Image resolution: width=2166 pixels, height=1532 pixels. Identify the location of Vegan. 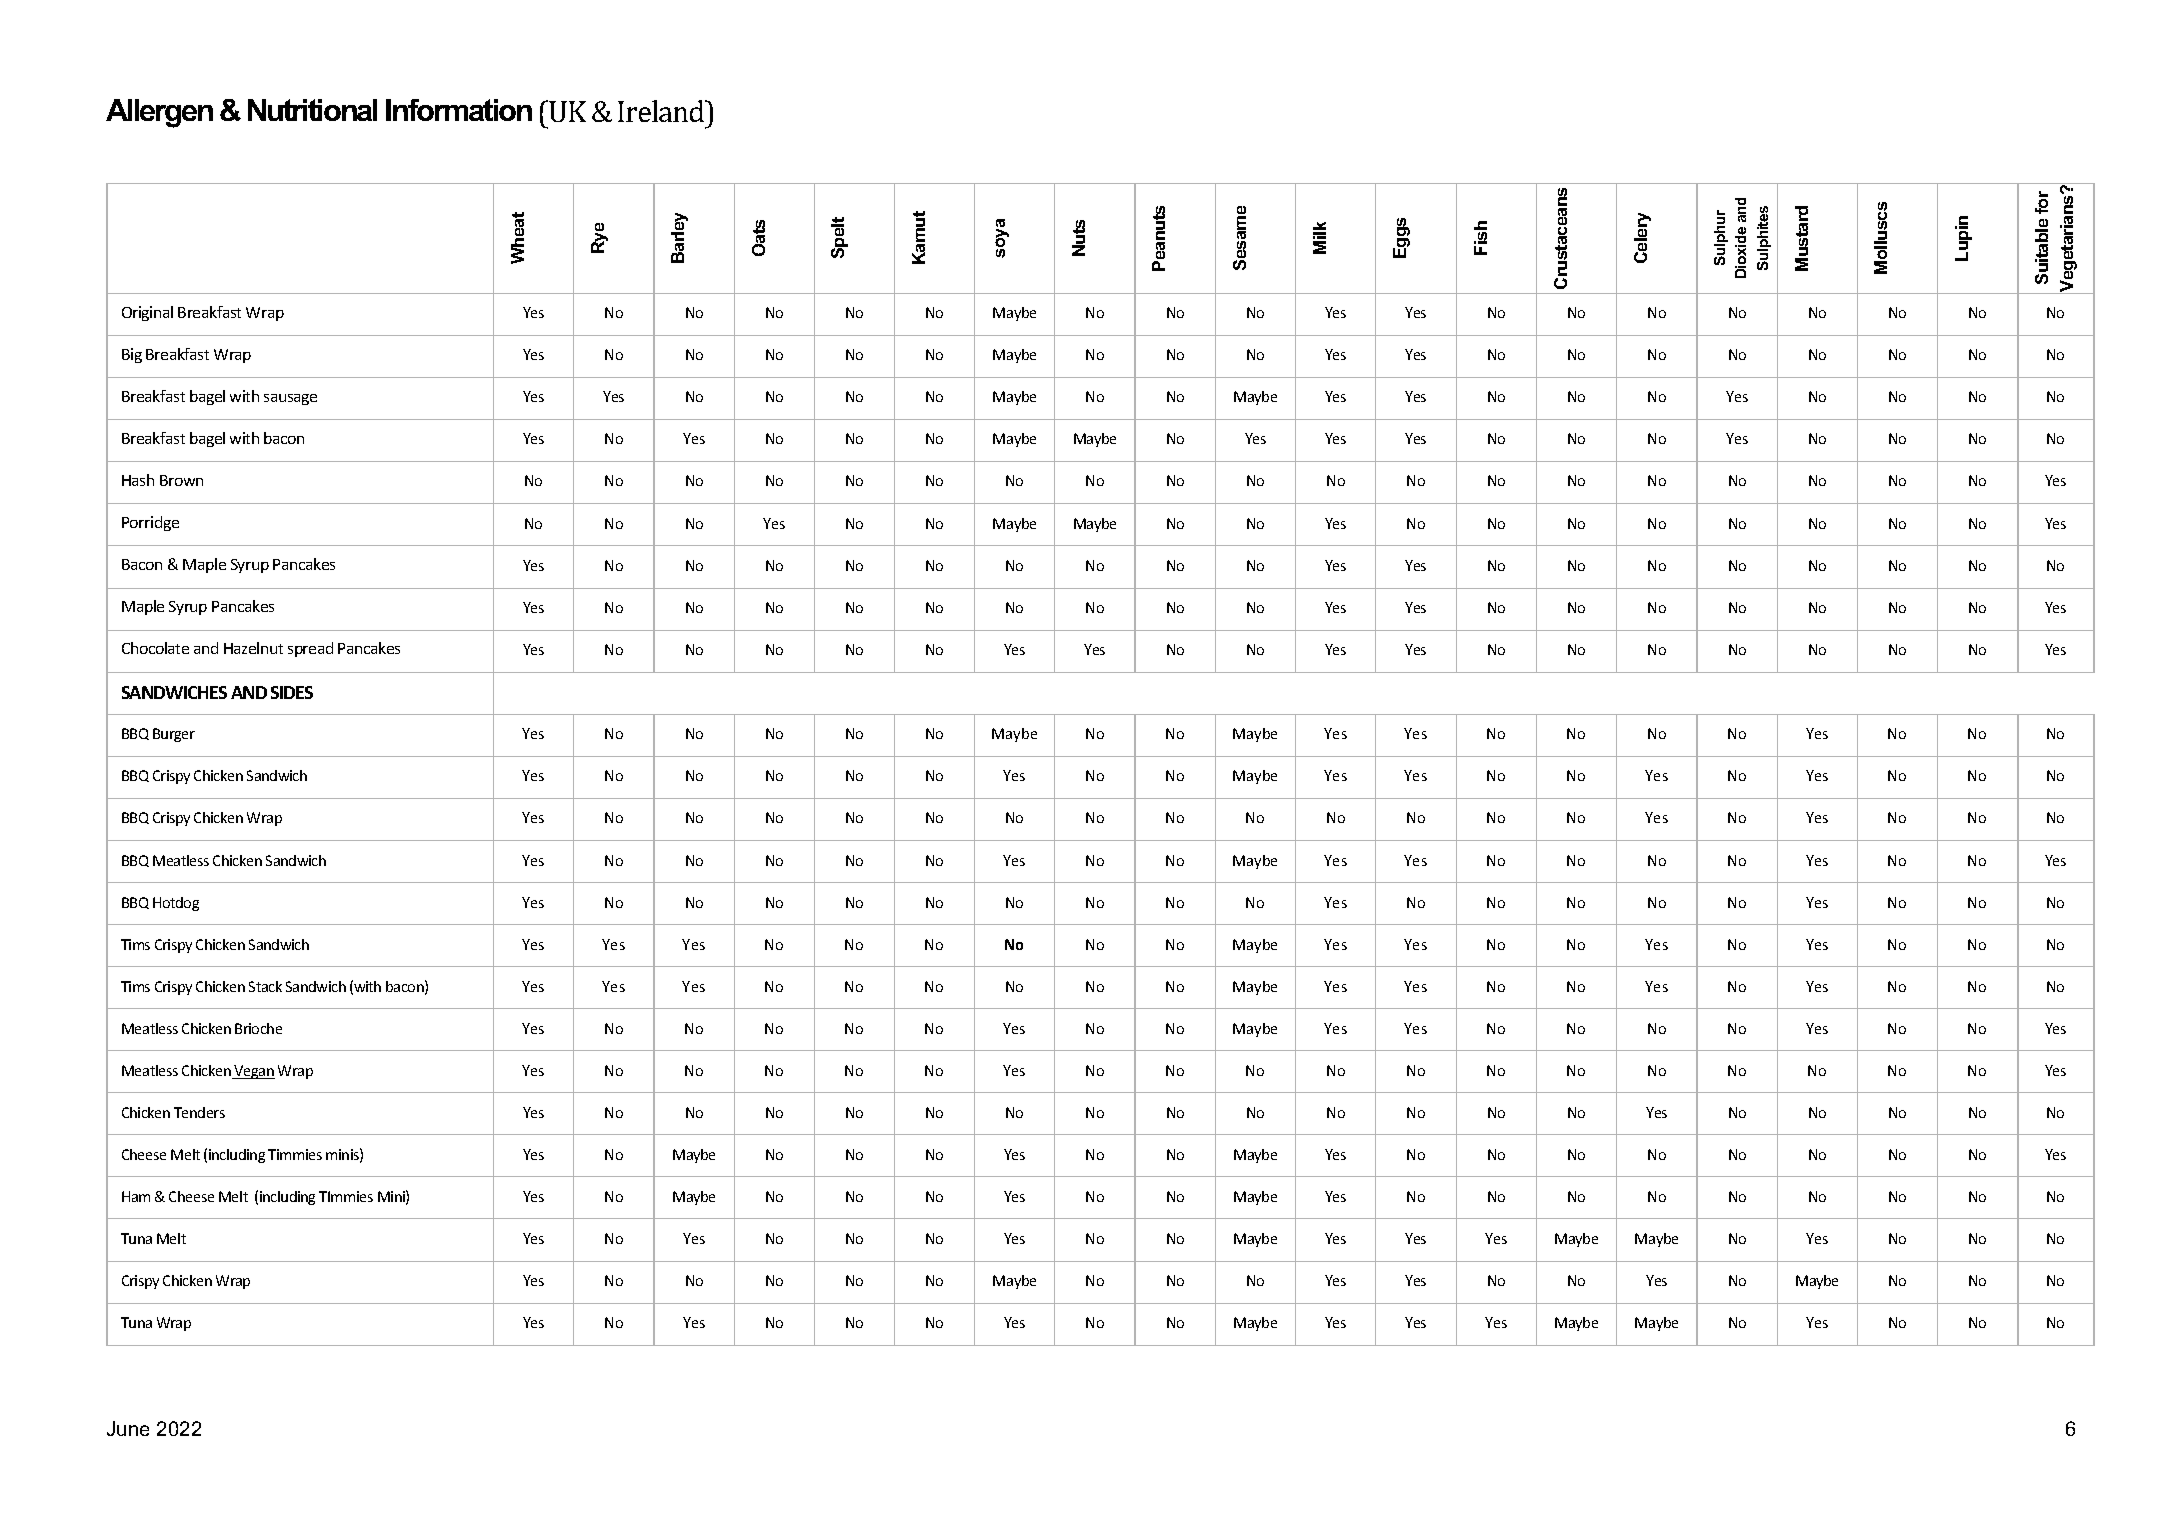
(254, 1072).
